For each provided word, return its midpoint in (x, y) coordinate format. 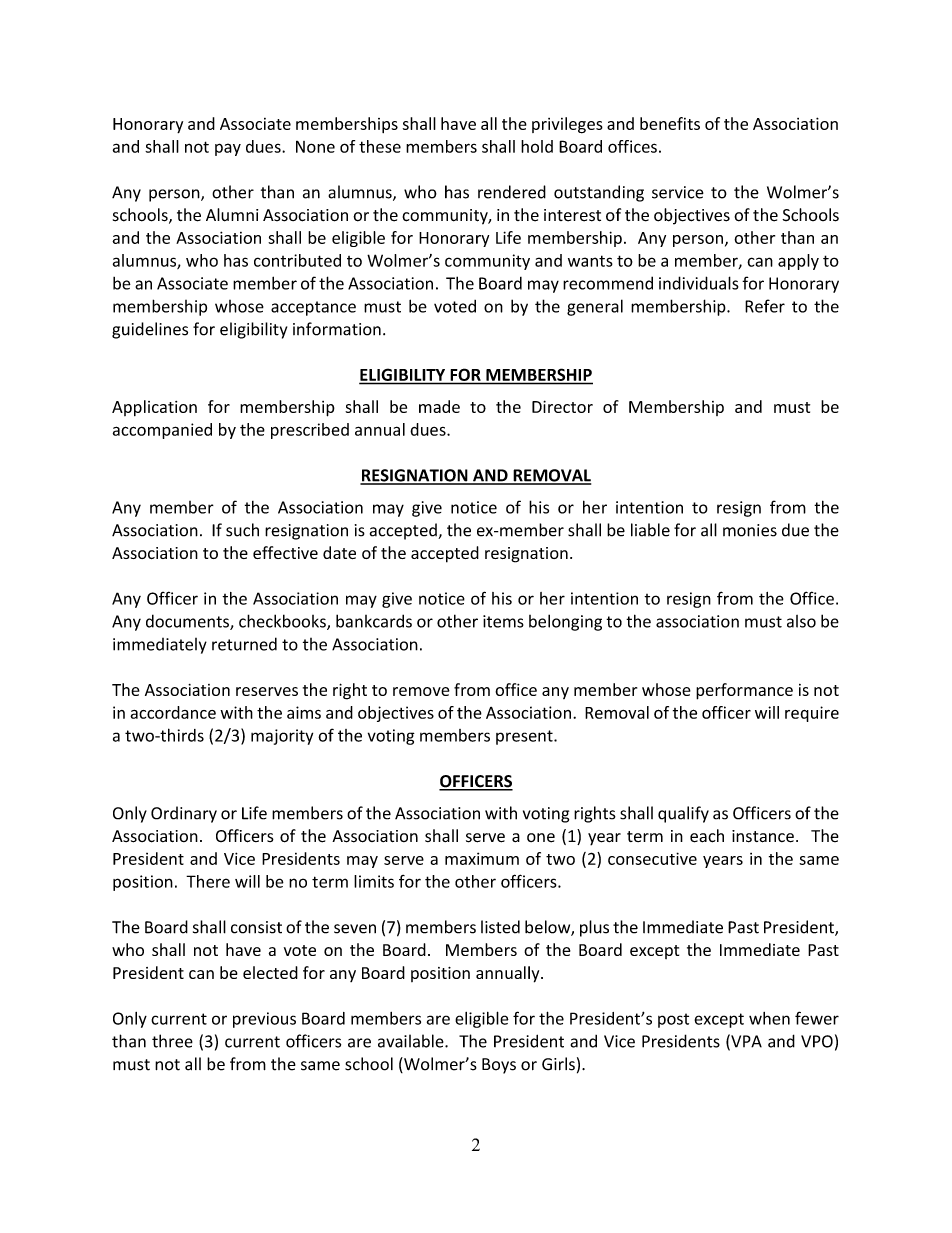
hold (537, 146)
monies (750, 530)
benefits (670, 123)
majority (282, 737)
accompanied (162, 431)
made (439, 406)
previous (264, 1020)
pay (228, 149)
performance (744, 691)
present (525, 737)
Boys (499, 1066)
